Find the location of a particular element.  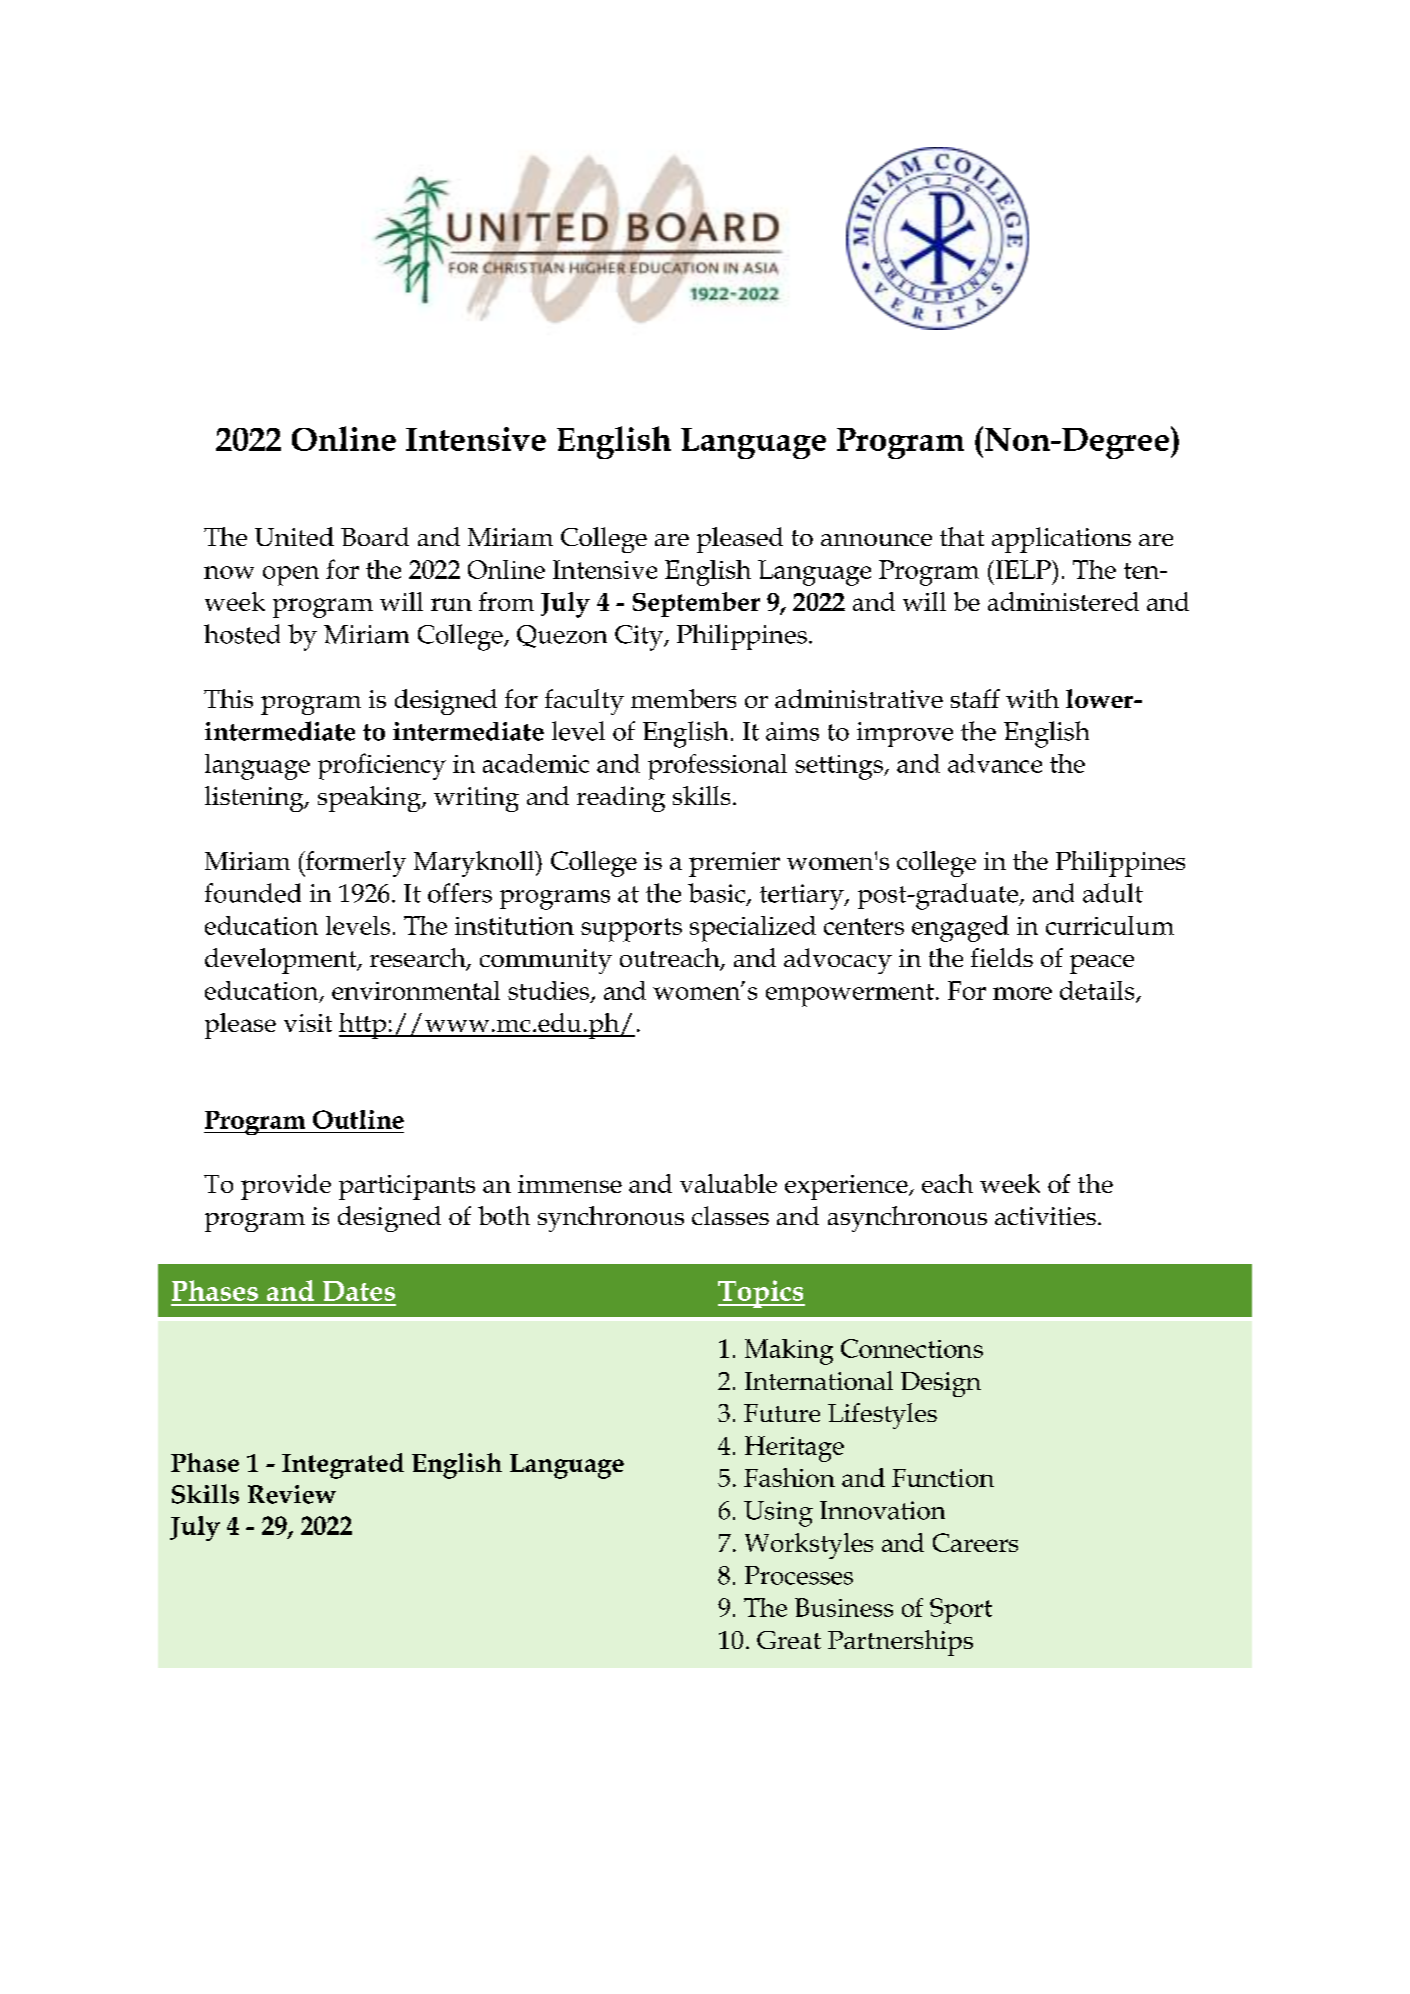

Sport is located at coordinates (961, 1611).
